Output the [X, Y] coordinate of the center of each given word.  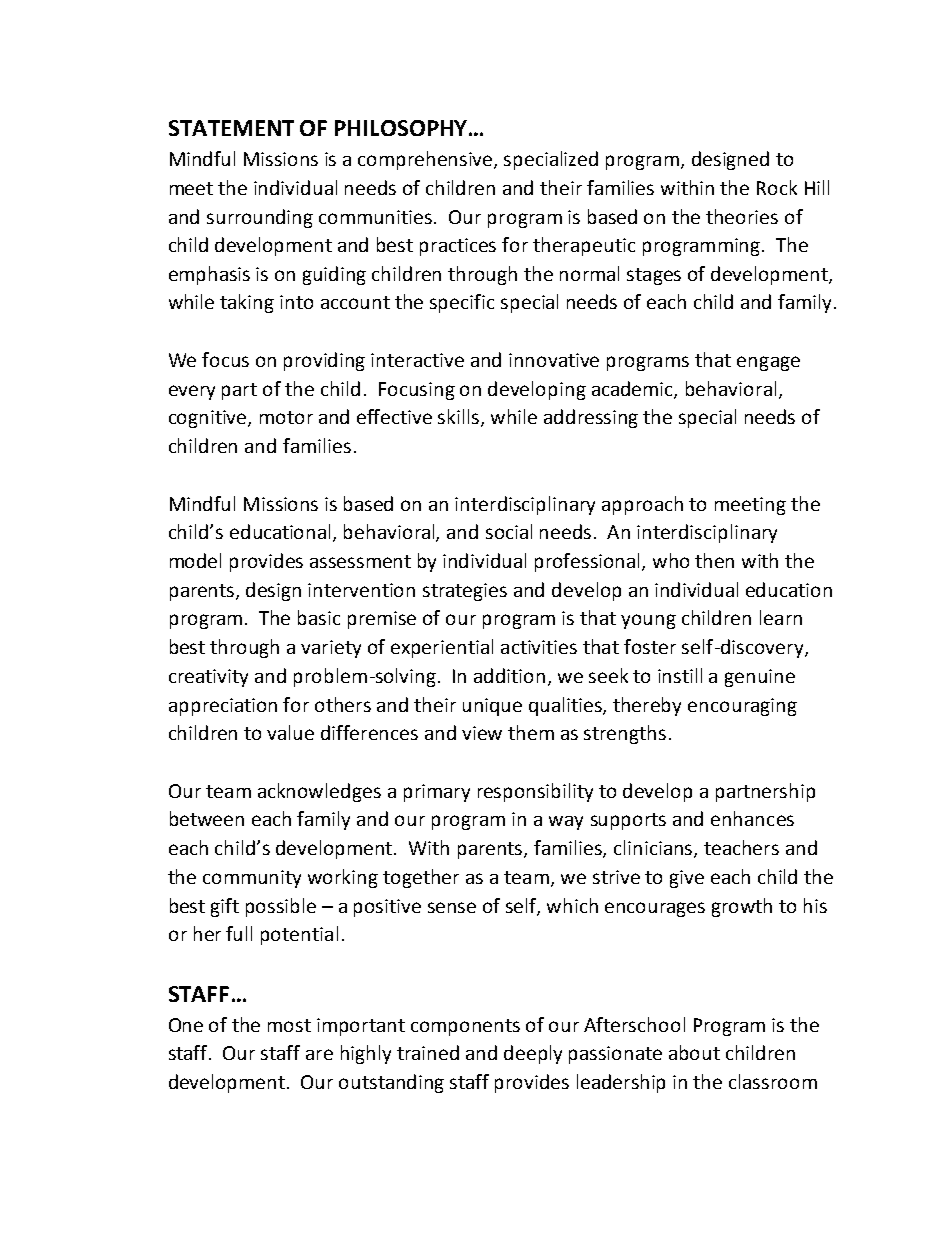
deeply [533, 1054]
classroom [773, 1081]
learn [781, 617]
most [289, 1025]
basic [319, 617]
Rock [777, 187]
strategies [465, 592]
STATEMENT [231, 128]
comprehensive [426, 160]
